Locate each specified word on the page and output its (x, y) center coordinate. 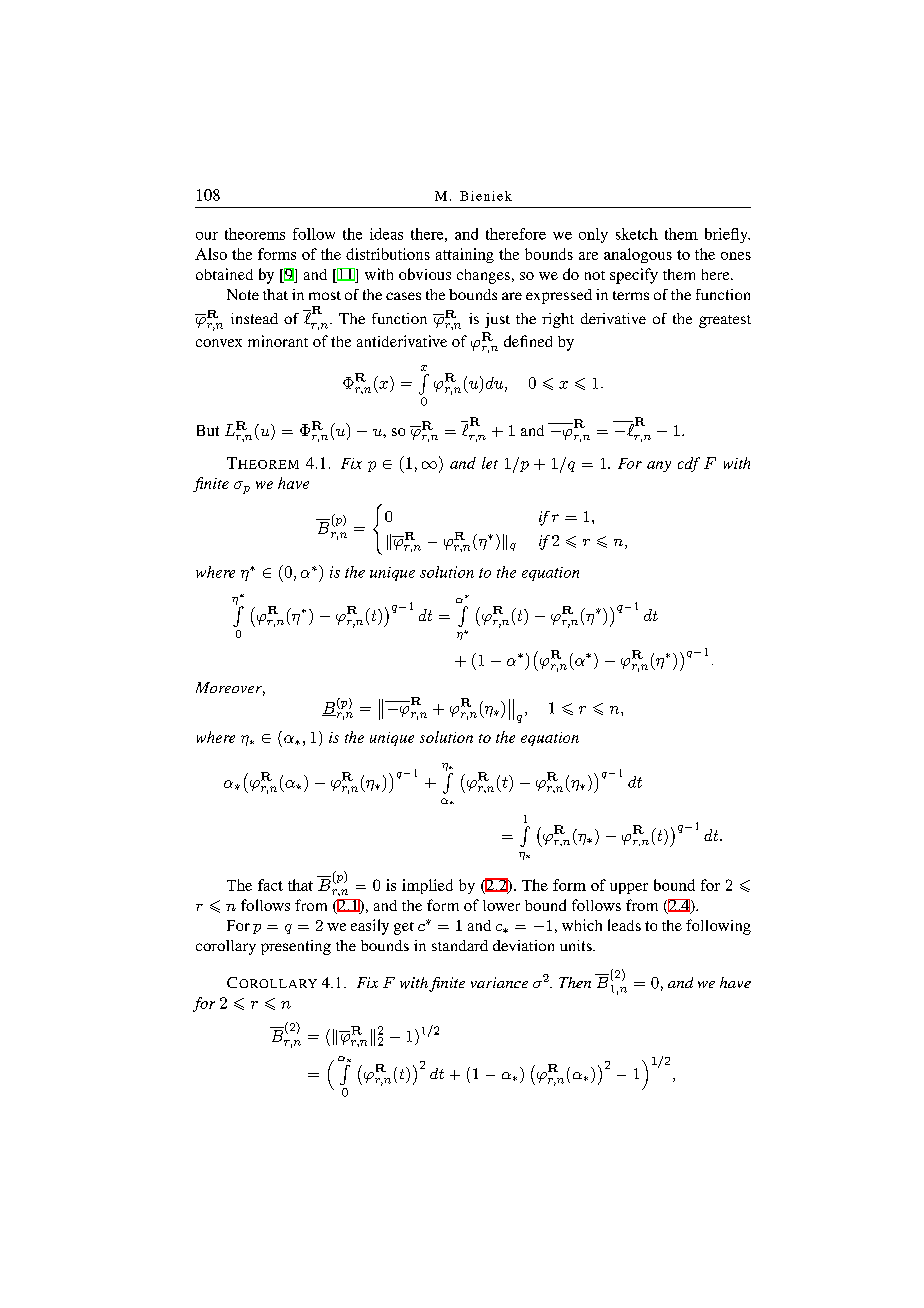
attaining (465, 255)
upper (629, 888)
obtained (224, 274)
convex (219, 343)
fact (270, 885)
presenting (296, 947)
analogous (638, 255)
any (659, 466)
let (490, 463)
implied (427, 886)
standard (460, 945)
